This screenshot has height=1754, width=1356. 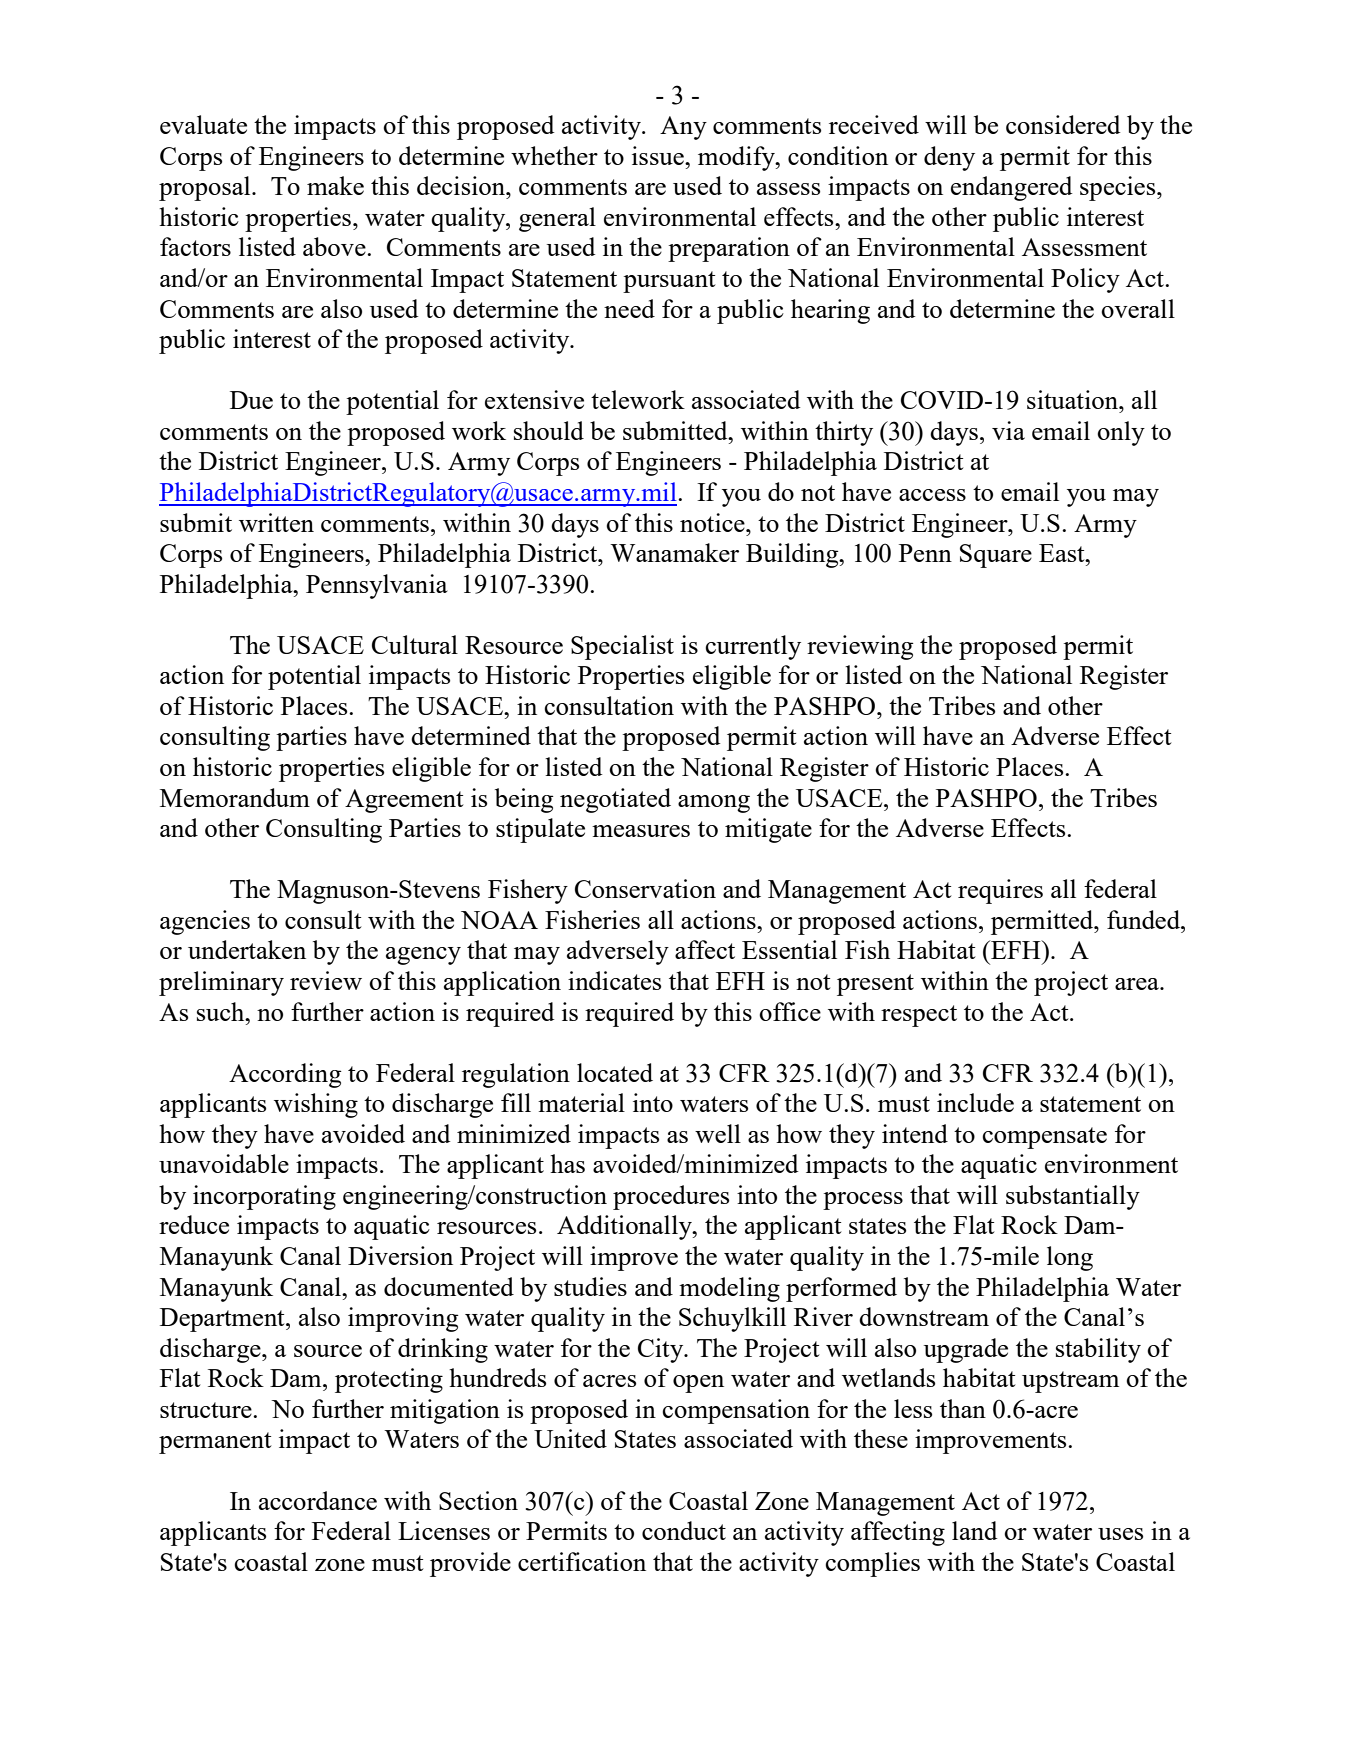 What do you see at coordinates (671, 1197) in the screenshot?
I see `procedures` at bounding box center [671, 1197].
